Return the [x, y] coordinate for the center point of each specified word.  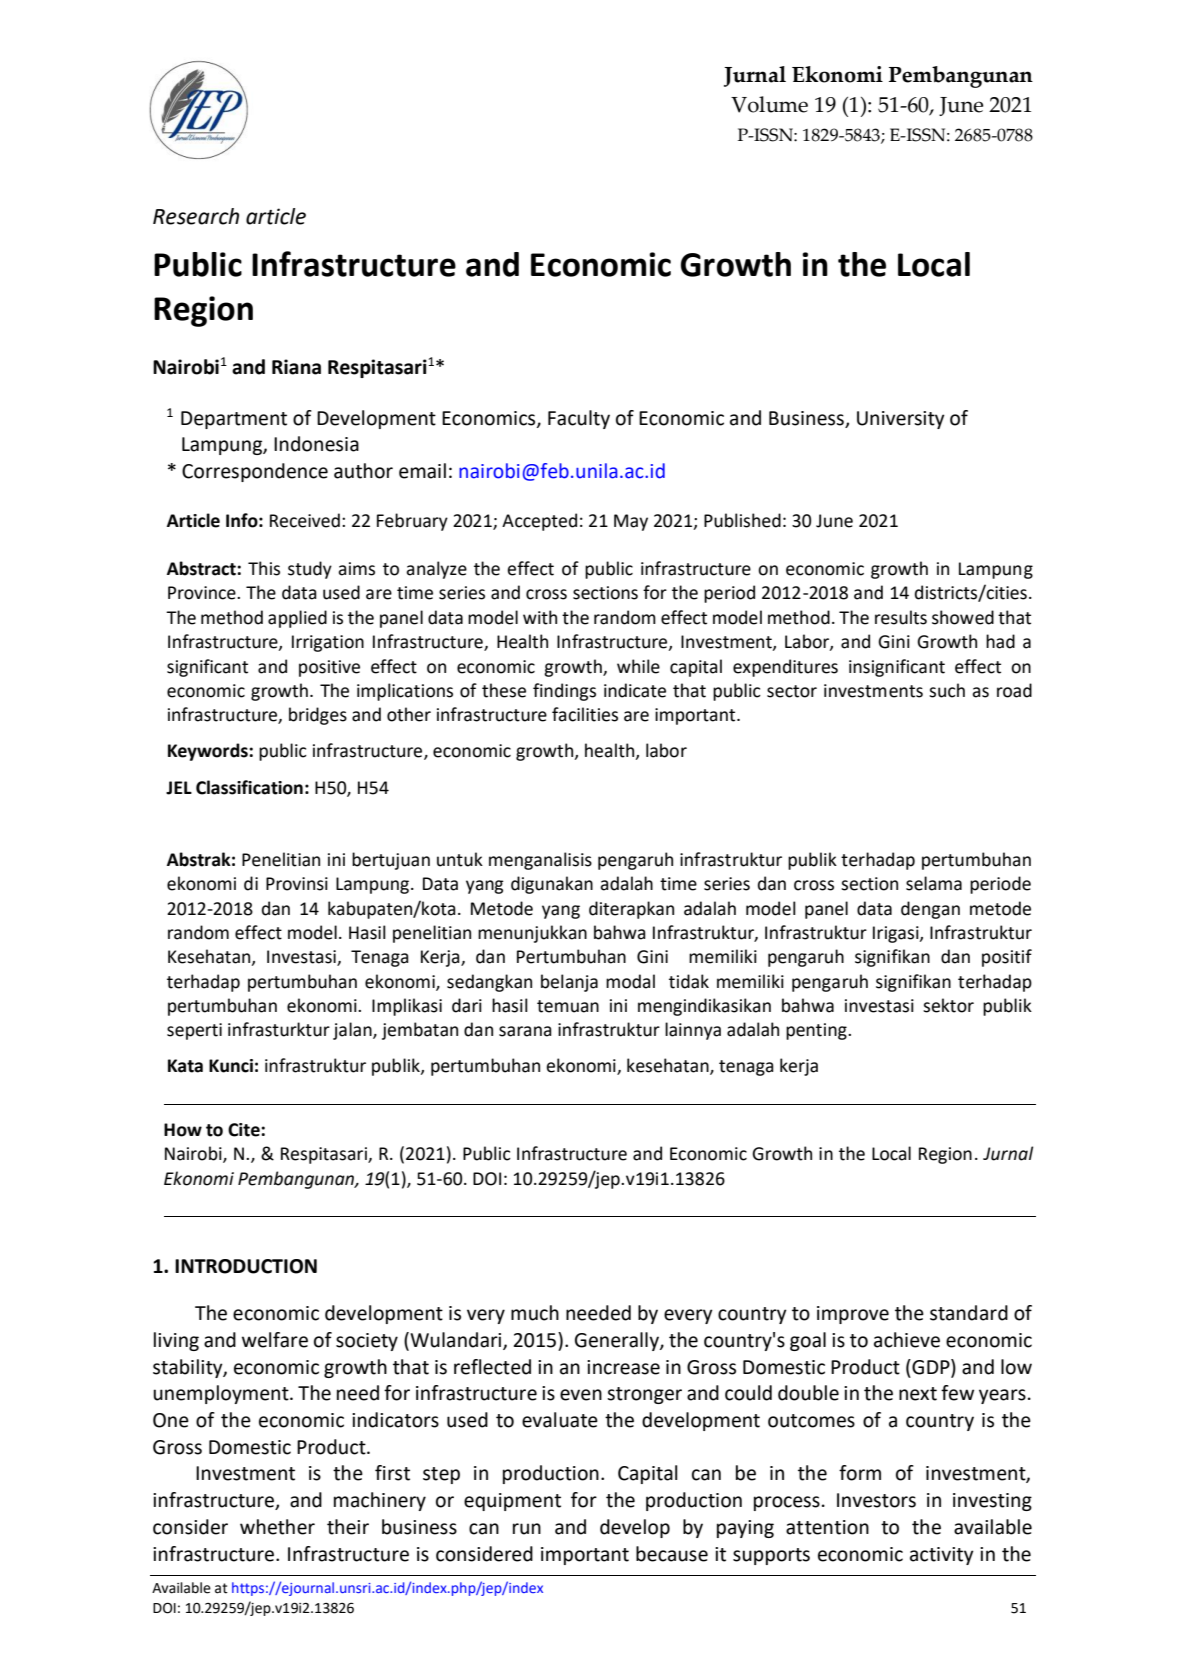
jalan [353, 1031]
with [540, 617]
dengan [930, 910]
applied [297, 619]
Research [196, 216]
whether [277, 1527]
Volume [769, 104]
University [901, 420]
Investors [876, 1500]
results [901, 617]
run [527, 1529]
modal [630, 981]
